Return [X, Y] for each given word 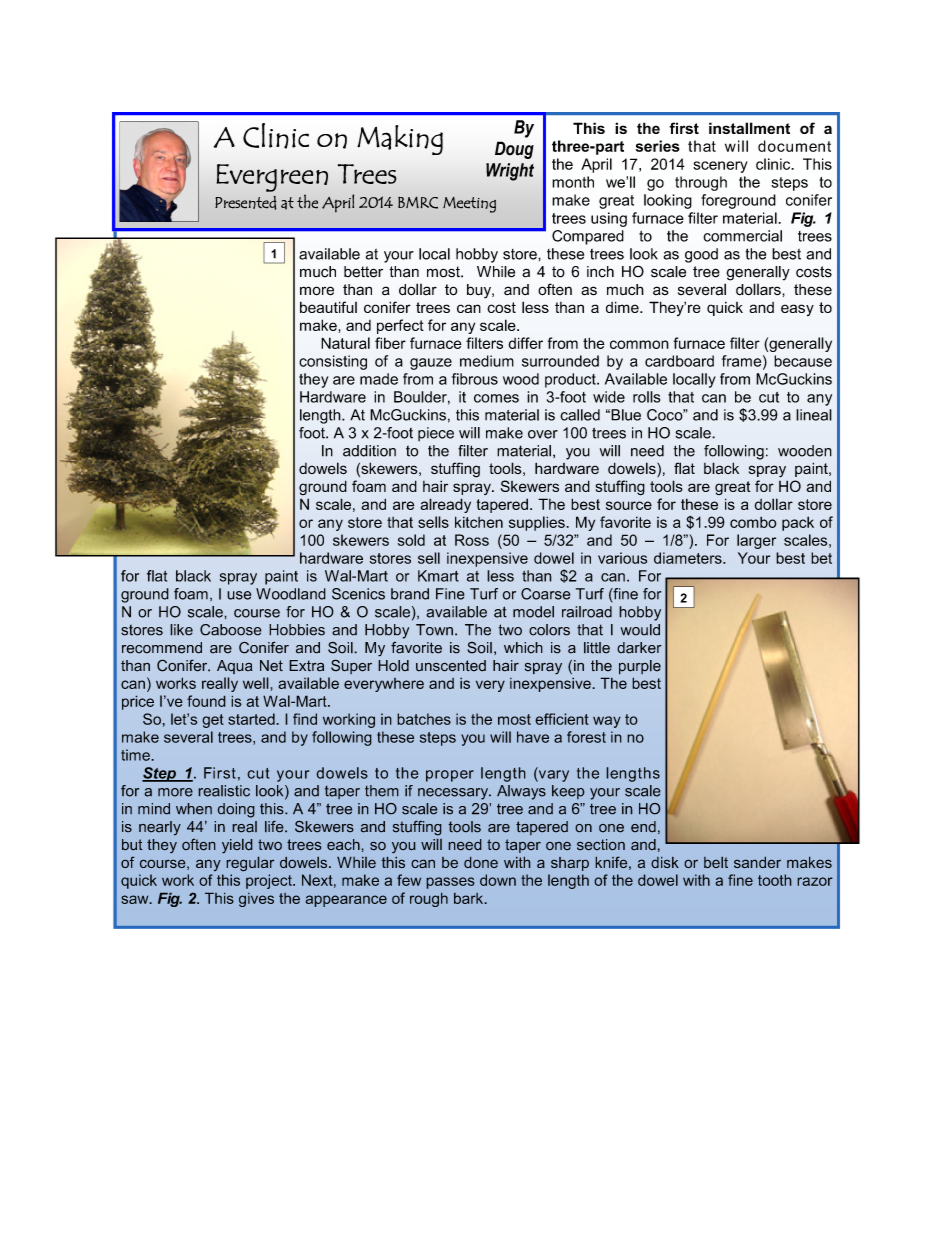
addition [369, 451]
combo [753, 522]
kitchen [479, 522]
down [498, 880]
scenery [720, 167]
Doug [514, 150]
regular [250, 864]
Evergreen [272, 178]
